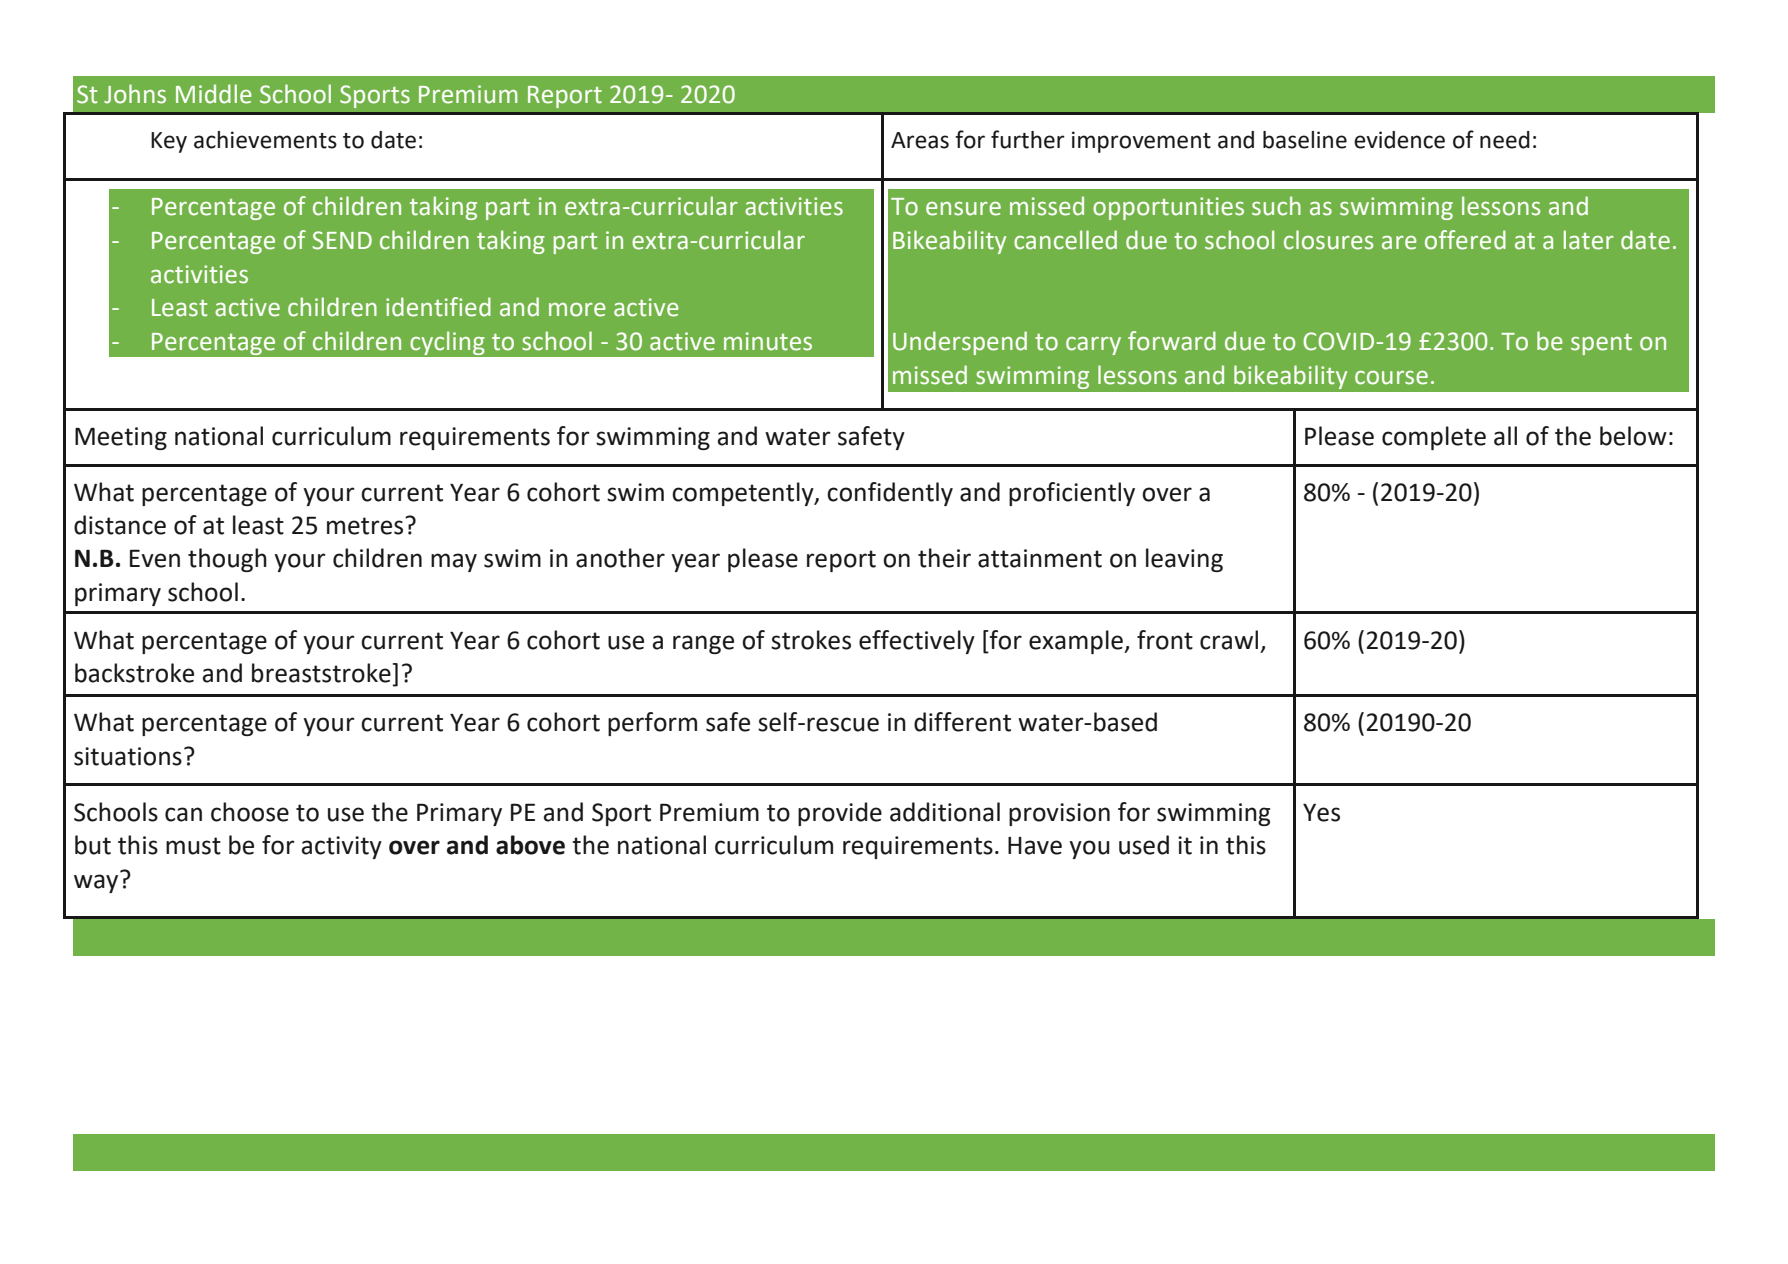 This screenshot has width=1788, height=1264. Describe the element at coordinates (811, 640) in the screenshot. I see `strokes` at that location.
